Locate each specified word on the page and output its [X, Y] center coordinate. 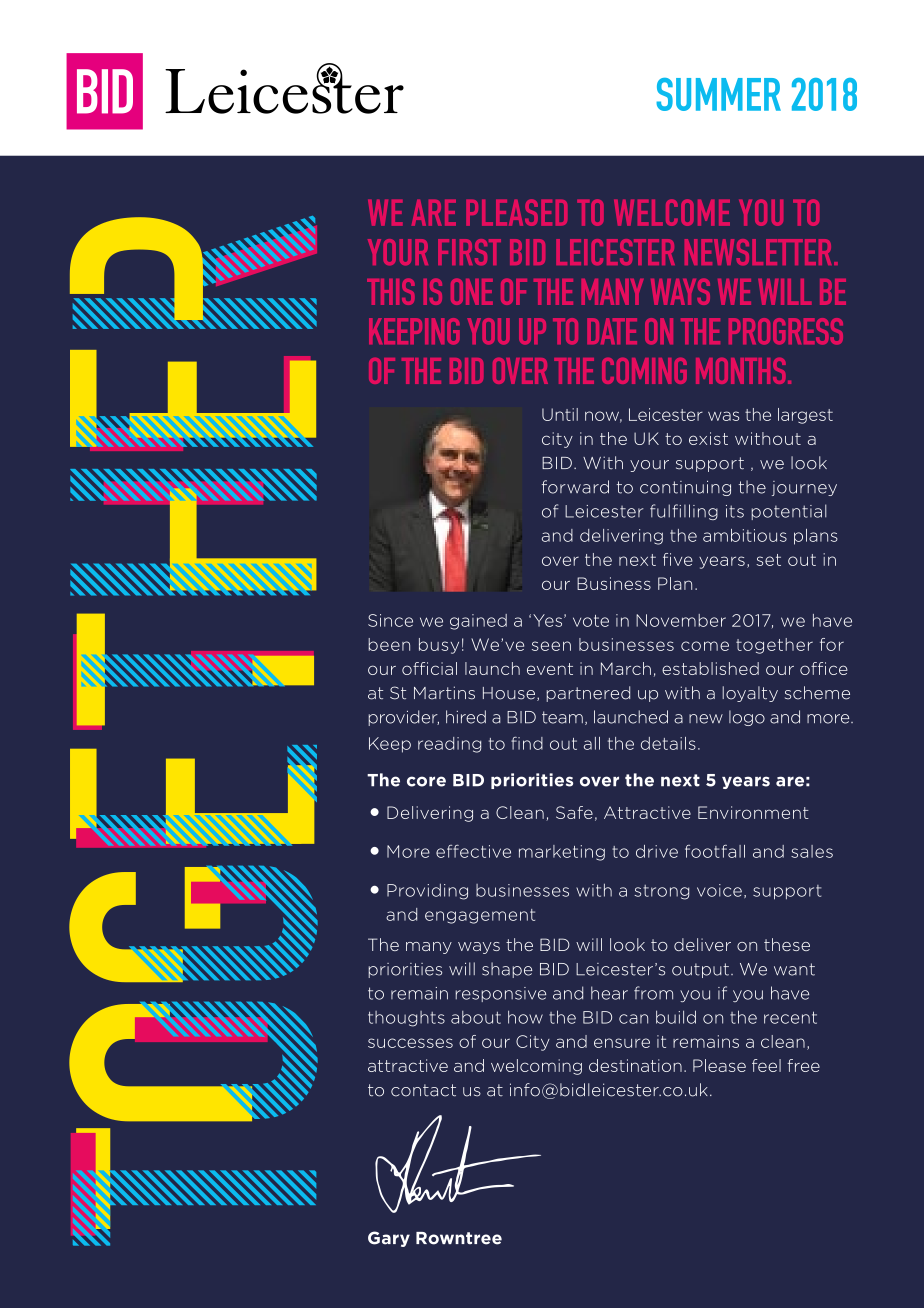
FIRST [469, 252]
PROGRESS [786, 331]
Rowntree [459, 1238]
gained [478, 622]
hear [609, 993]
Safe [574, 812]
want [794, 969]
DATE [612, 331]
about [476, 1017]
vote [591, 621]
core [426, 781]
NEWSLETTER [760, 252]
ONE [472, 291]
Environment [753, 812]
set [768, 560]
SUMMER [718, 94]
